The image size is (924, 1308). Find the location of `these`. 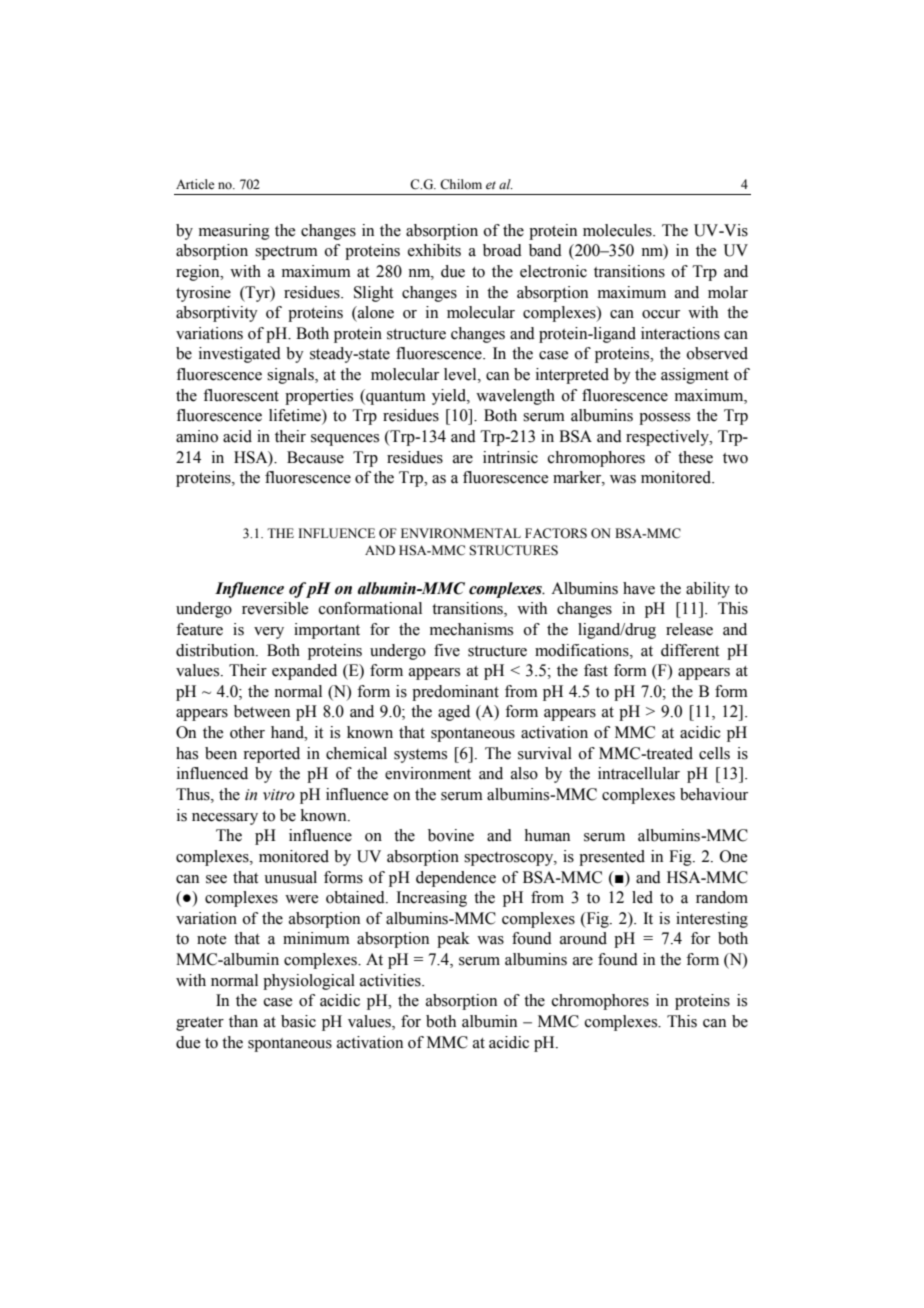

these is located at coordinates (695, 457).
